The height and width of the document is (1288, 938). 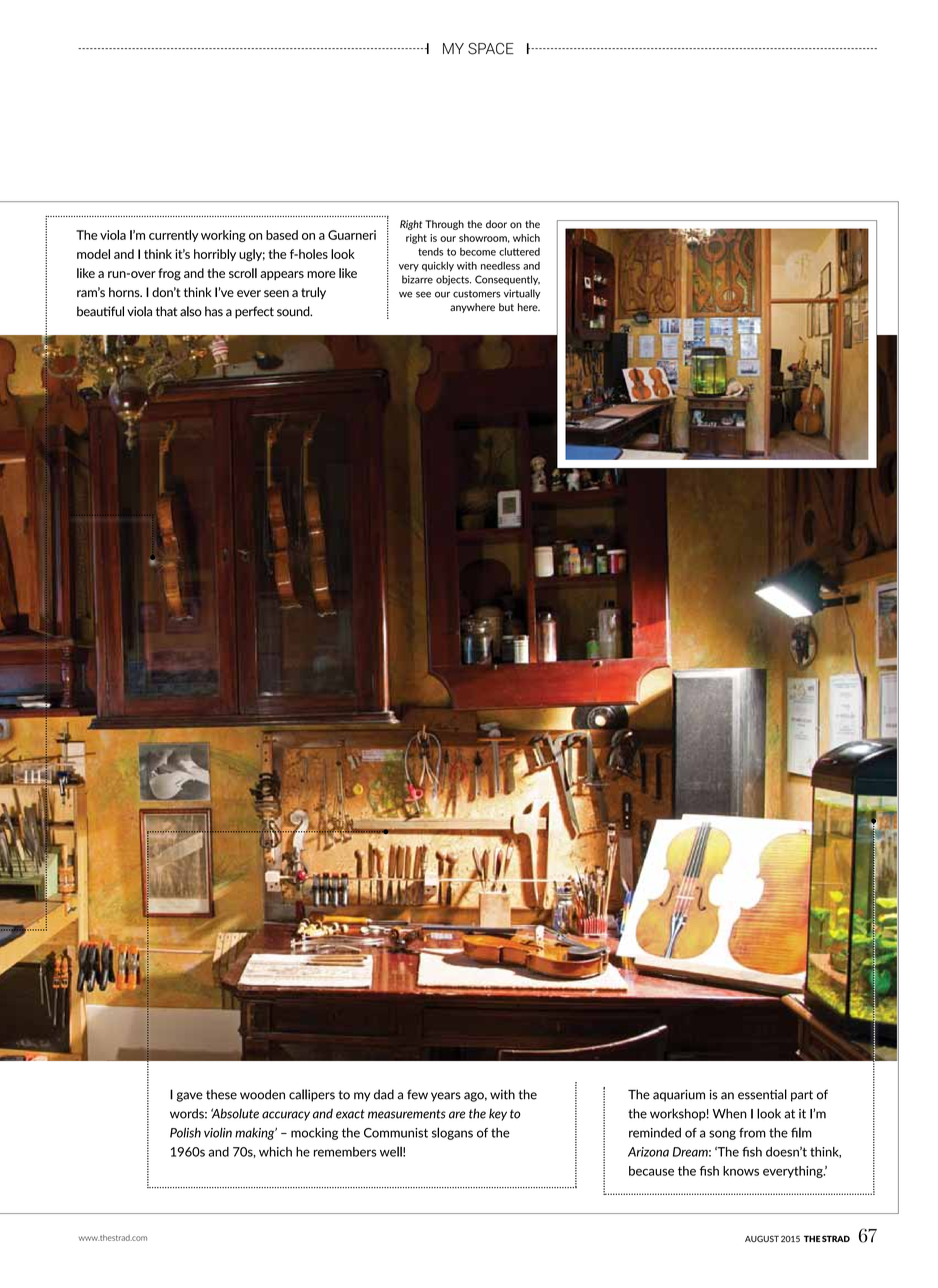 I want to click on currently, so click(x=174, y=236).
